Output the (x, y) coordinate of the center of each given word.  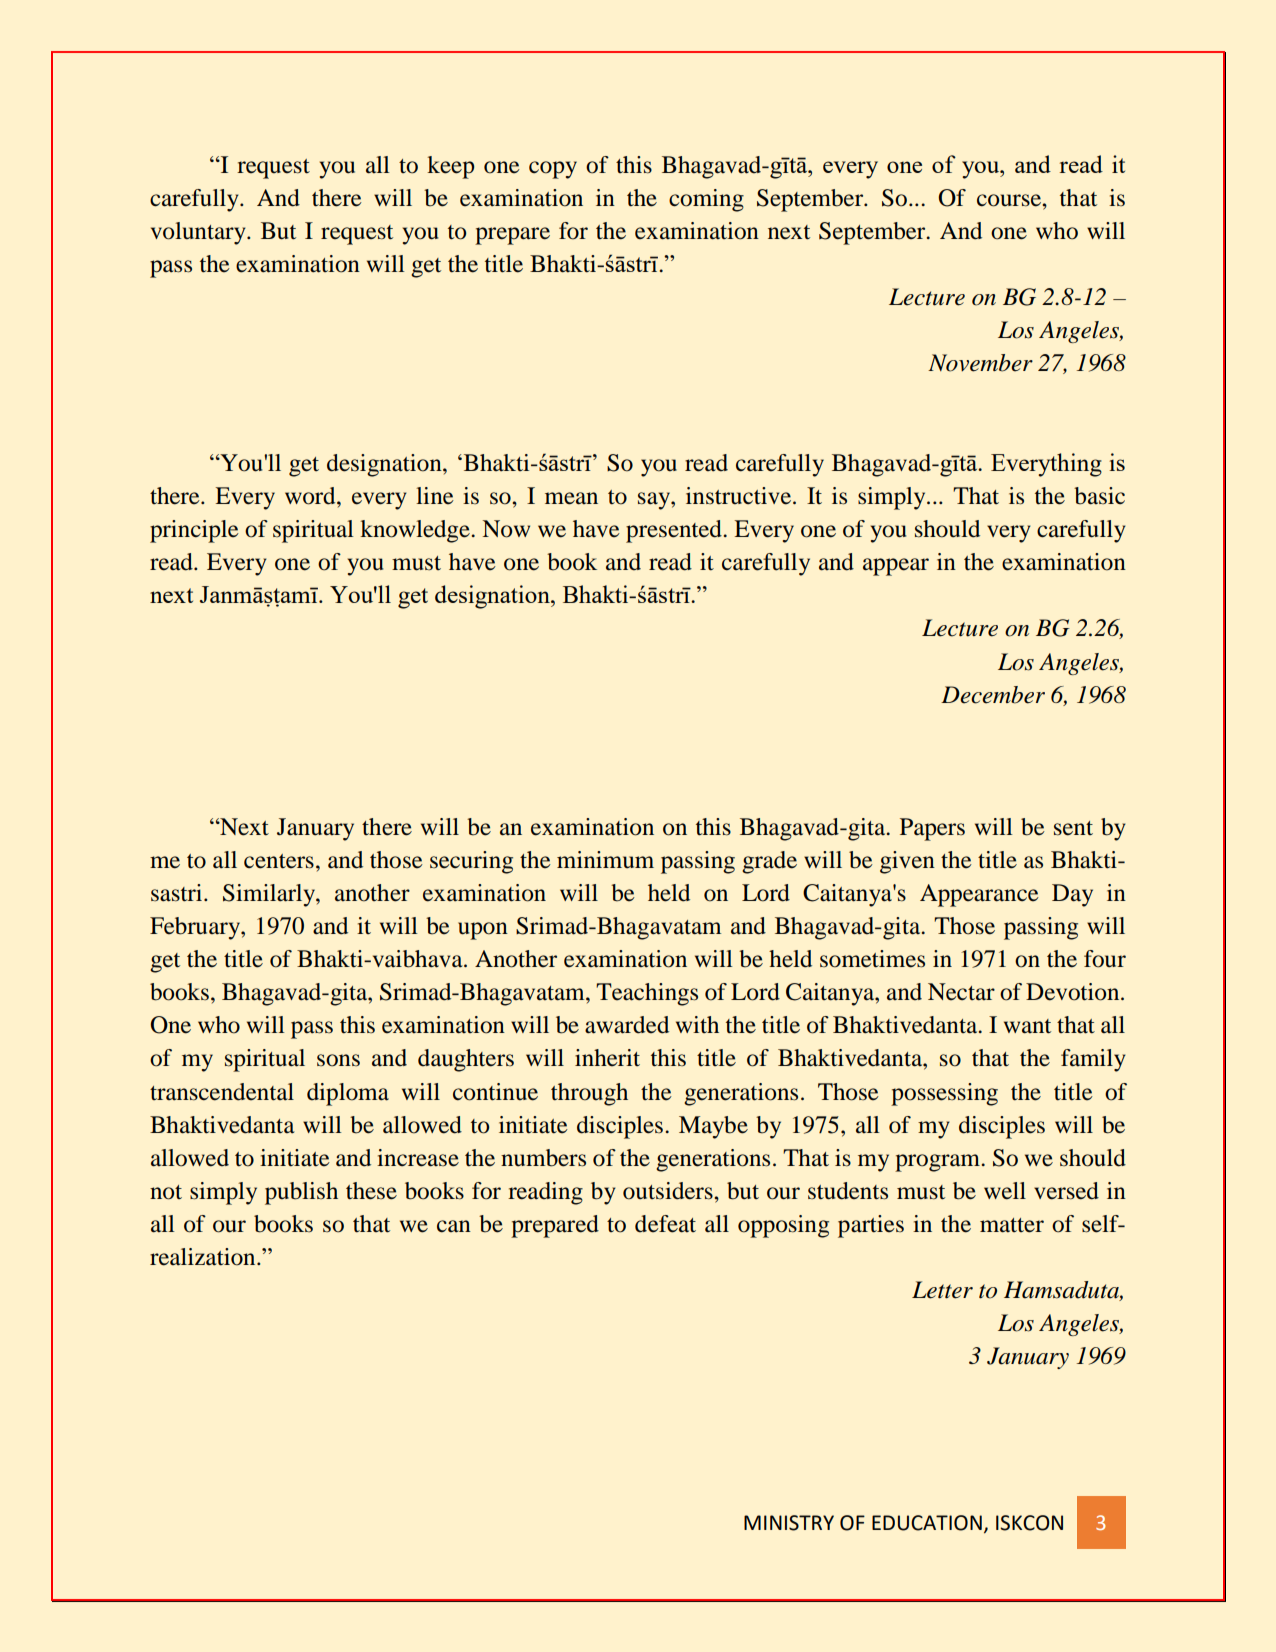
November (980, 363)
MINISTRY (789, 1523)
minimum (605, 860)
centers (279, 861)
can (454, 1226)
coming (706, 200)
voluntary (199, 233)
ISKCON (1029, 1523)
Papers (932, 829)
